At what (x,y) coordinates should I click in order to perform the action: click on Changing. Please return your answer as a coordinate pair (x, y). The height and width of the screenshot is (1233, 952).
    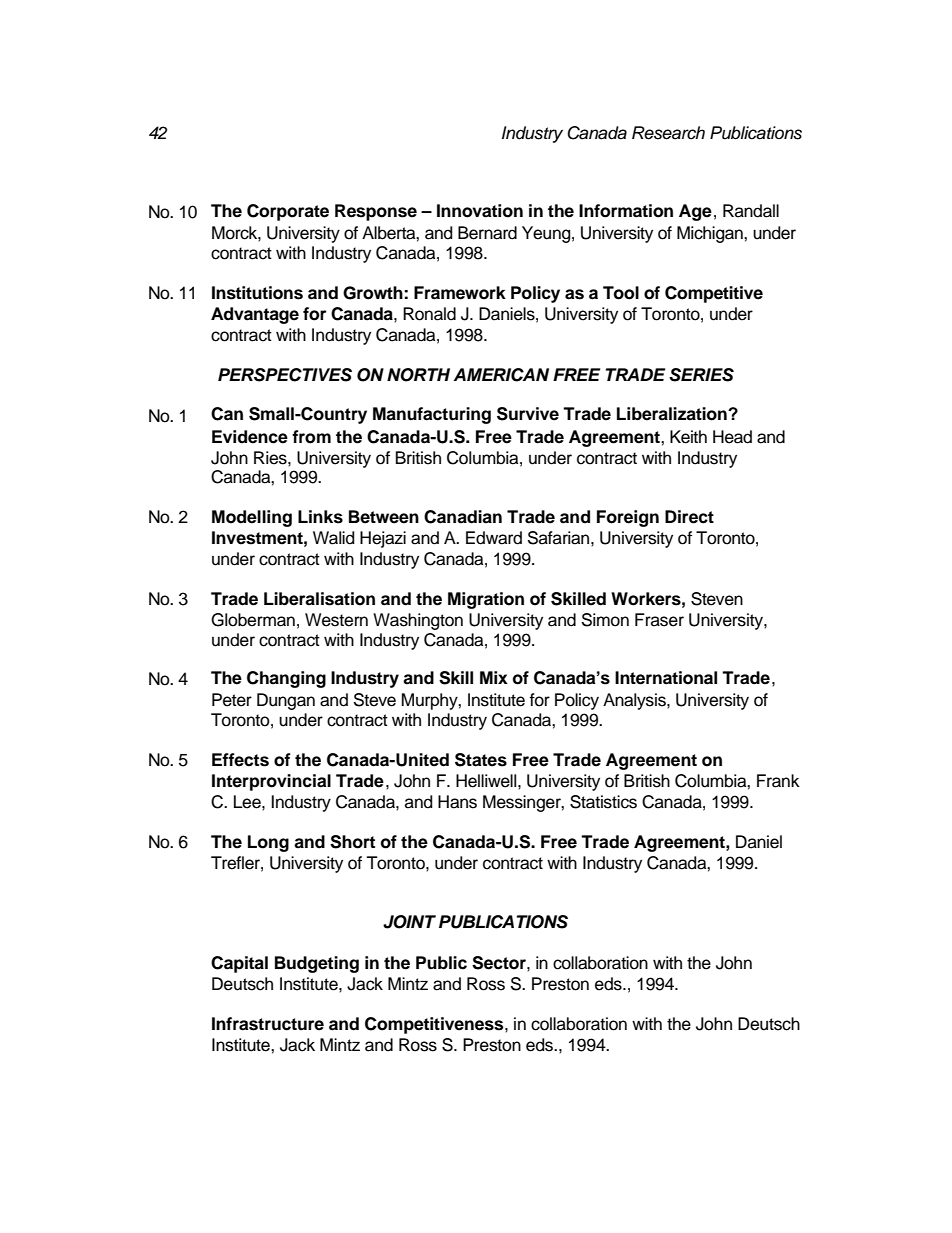
    Looking at the image, I should click on (286, 679).
